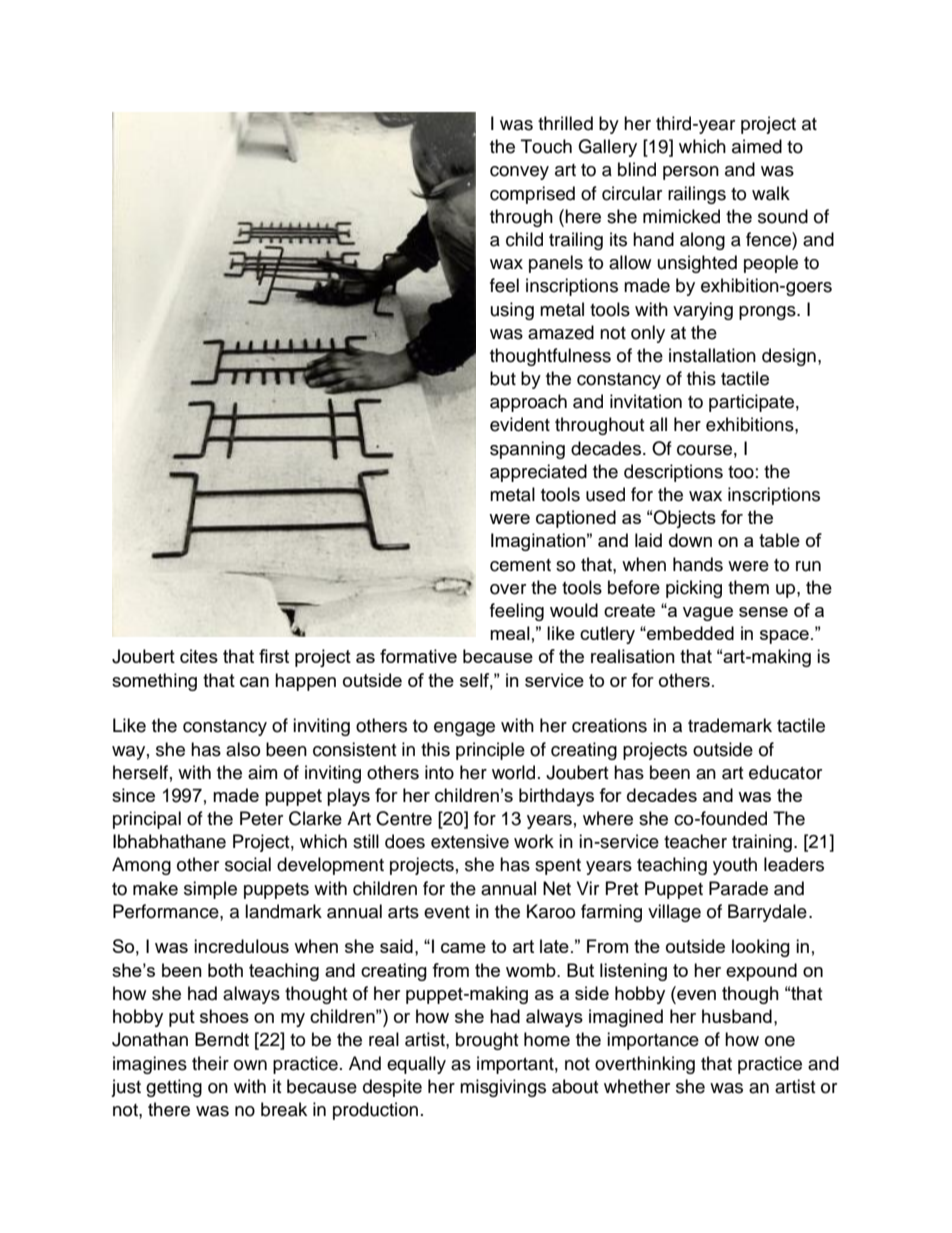 The image size is (952, 1233). What do you see at coordinates (757, 146) in the screenshot?
I see `aimed` at bounding box center [757, 146].
